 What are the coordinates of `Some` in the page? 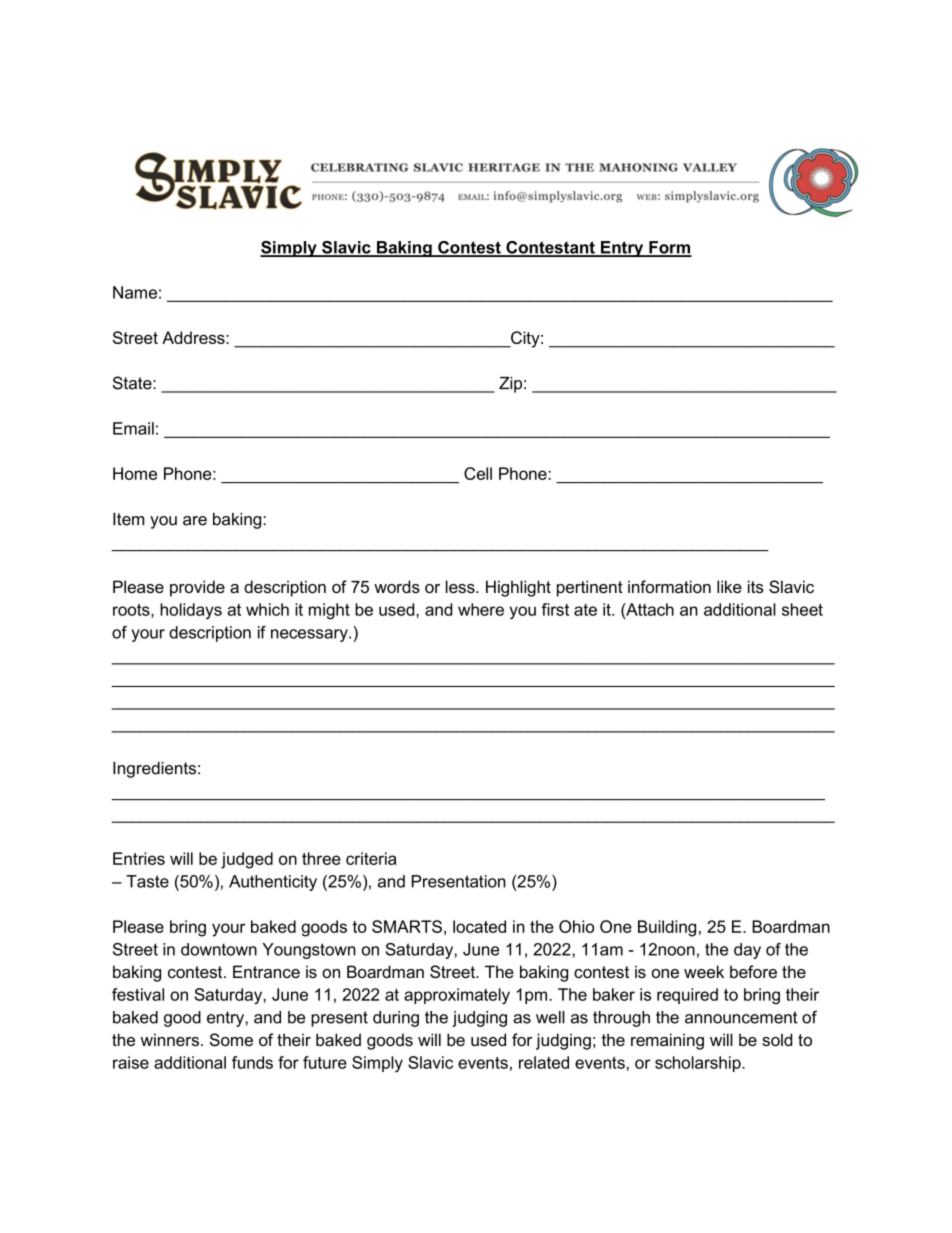 It's located at (231, 1040).
